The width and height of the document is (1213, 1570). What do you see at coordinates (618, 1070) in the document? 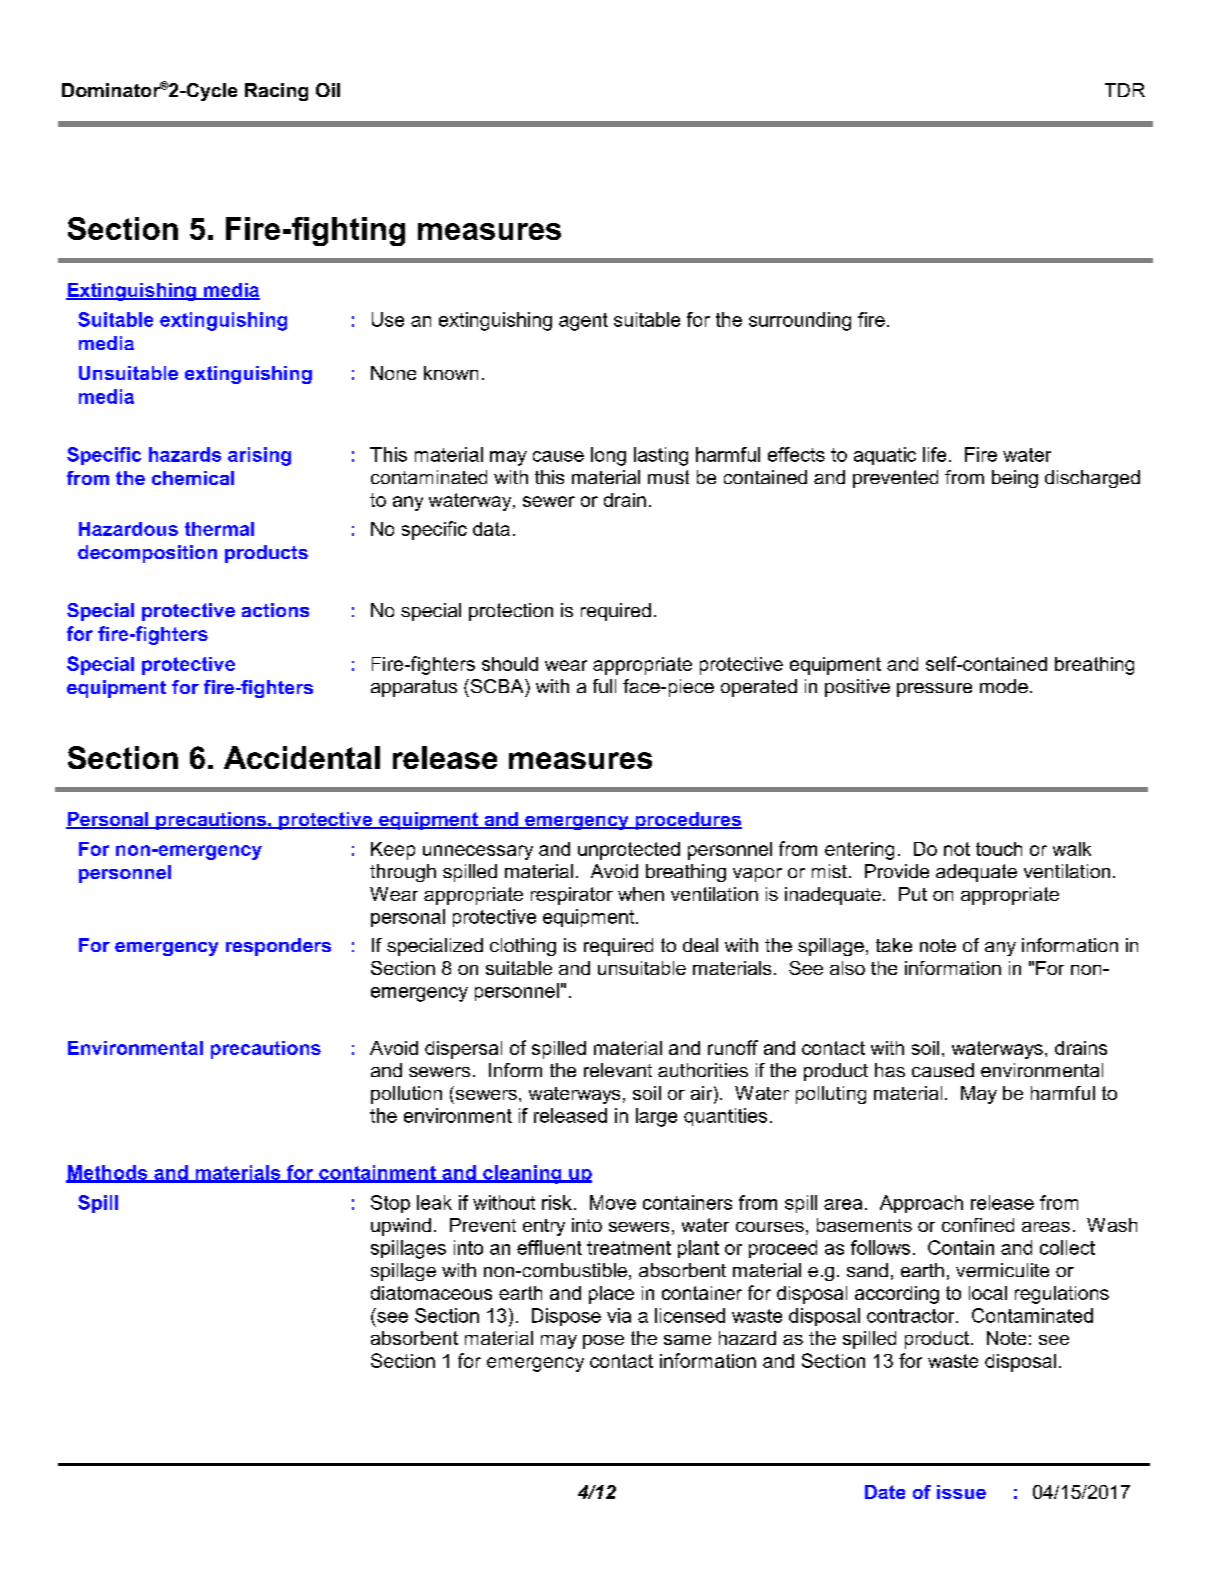
I see `relevant` at bounding box center [618, 1070].
